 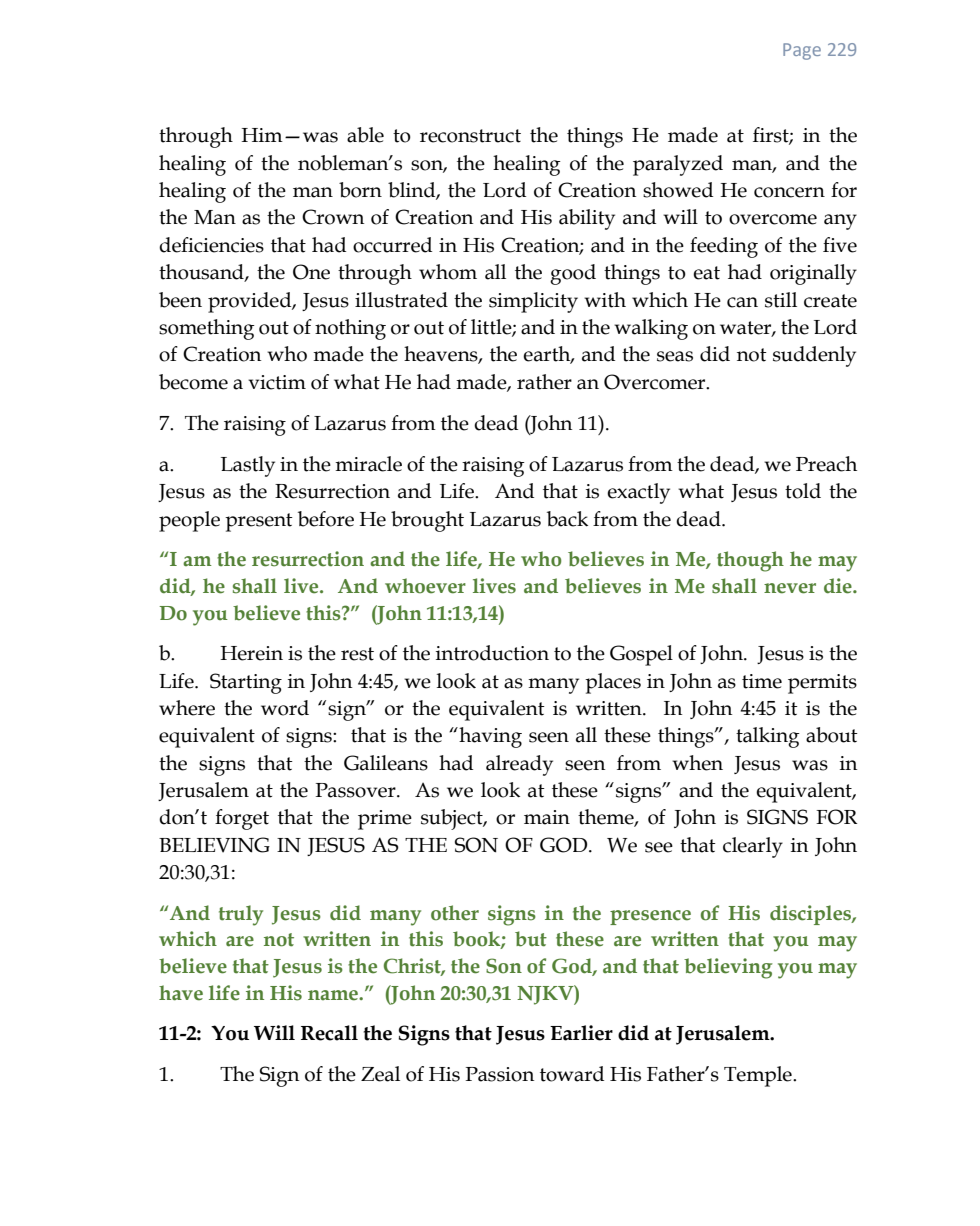 I want to click on Recall, so click(x=329, y=1033).
